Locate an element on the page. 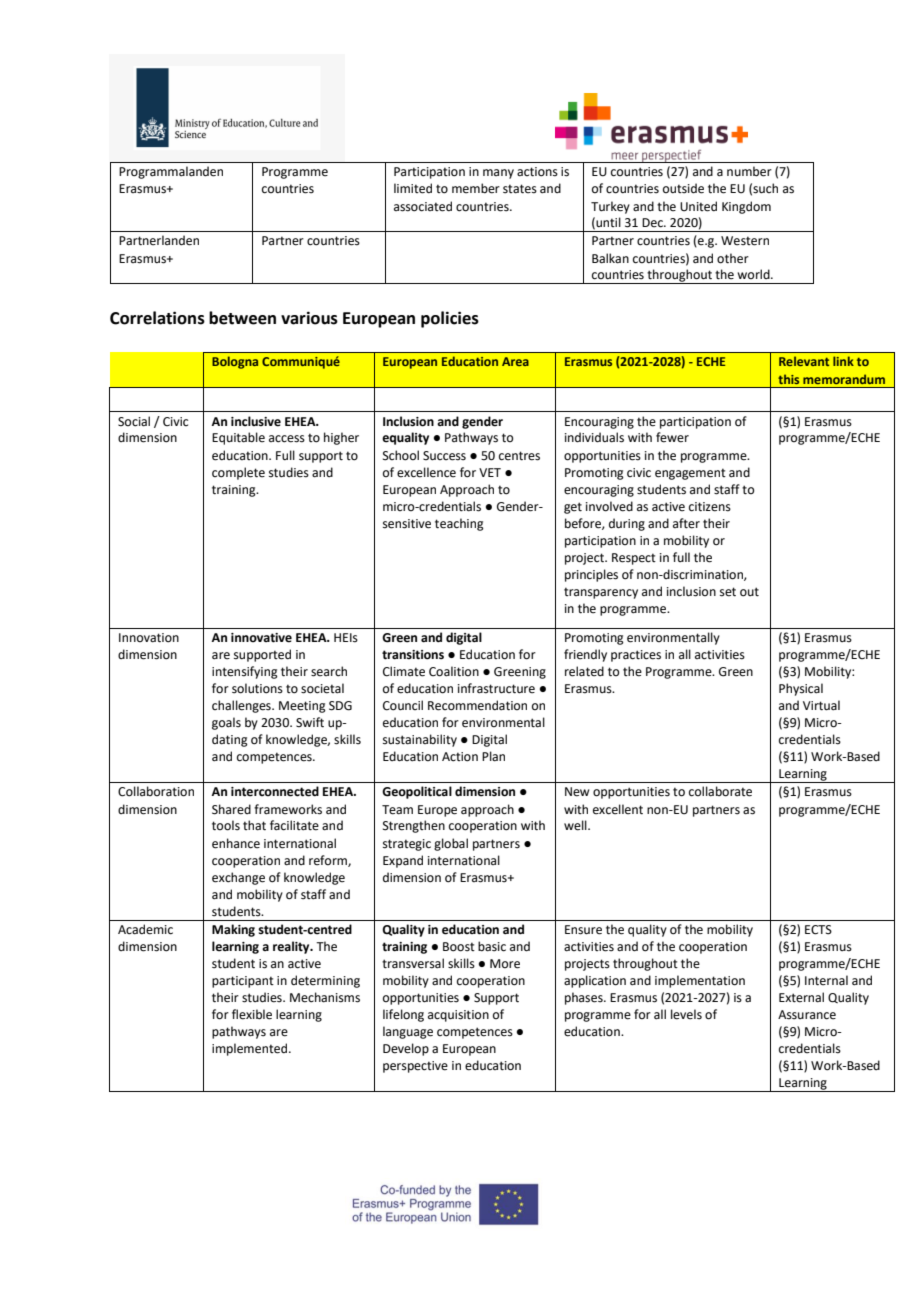 The width and height of the image is (924, 1308). get is located at coordinates (573, 508).
